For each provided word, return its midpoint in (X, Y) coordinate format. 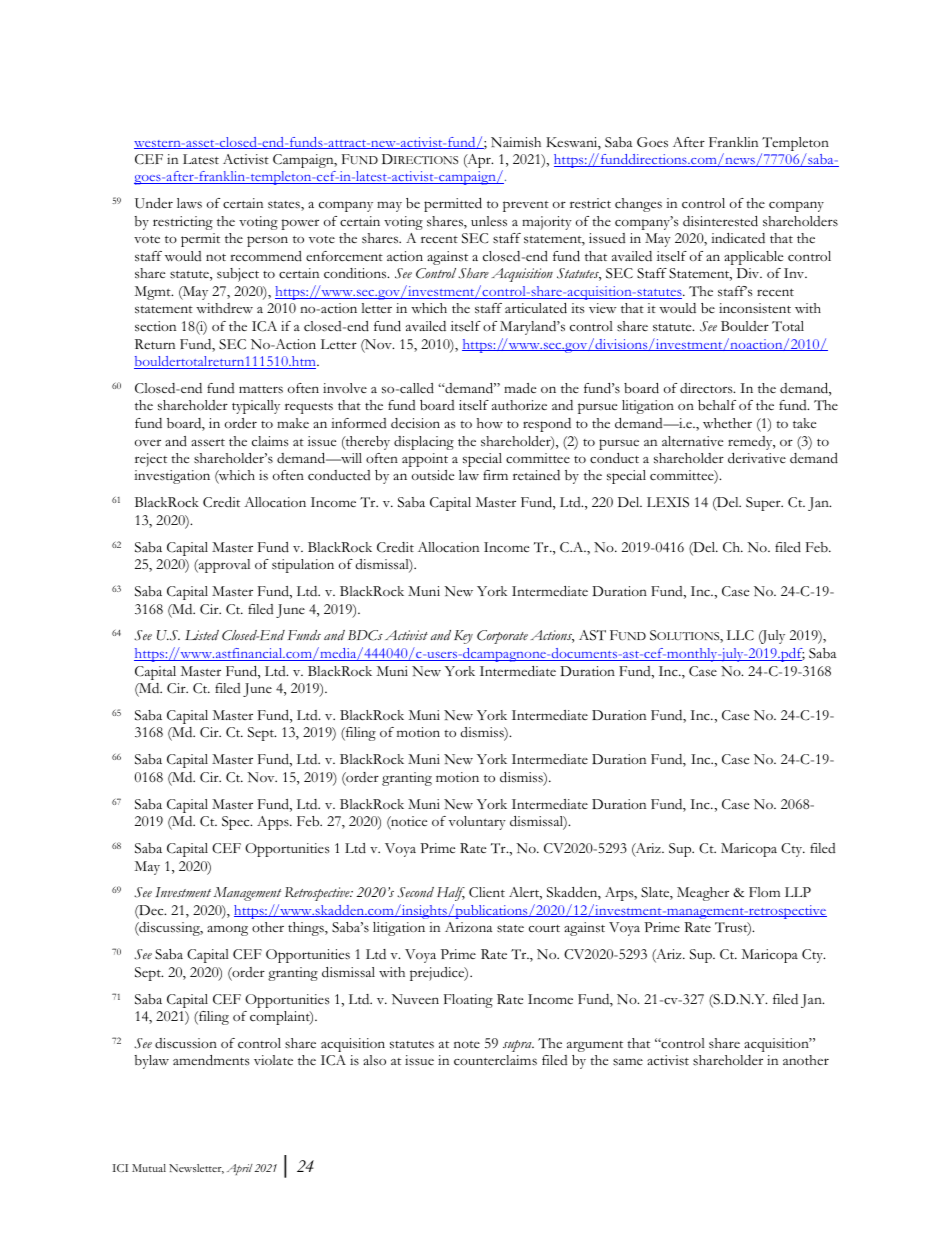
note (467, 1044)
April (240, 1169)
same (628, 1062)
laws (189, 203)
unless (489, 221)
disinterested (720, 221)
